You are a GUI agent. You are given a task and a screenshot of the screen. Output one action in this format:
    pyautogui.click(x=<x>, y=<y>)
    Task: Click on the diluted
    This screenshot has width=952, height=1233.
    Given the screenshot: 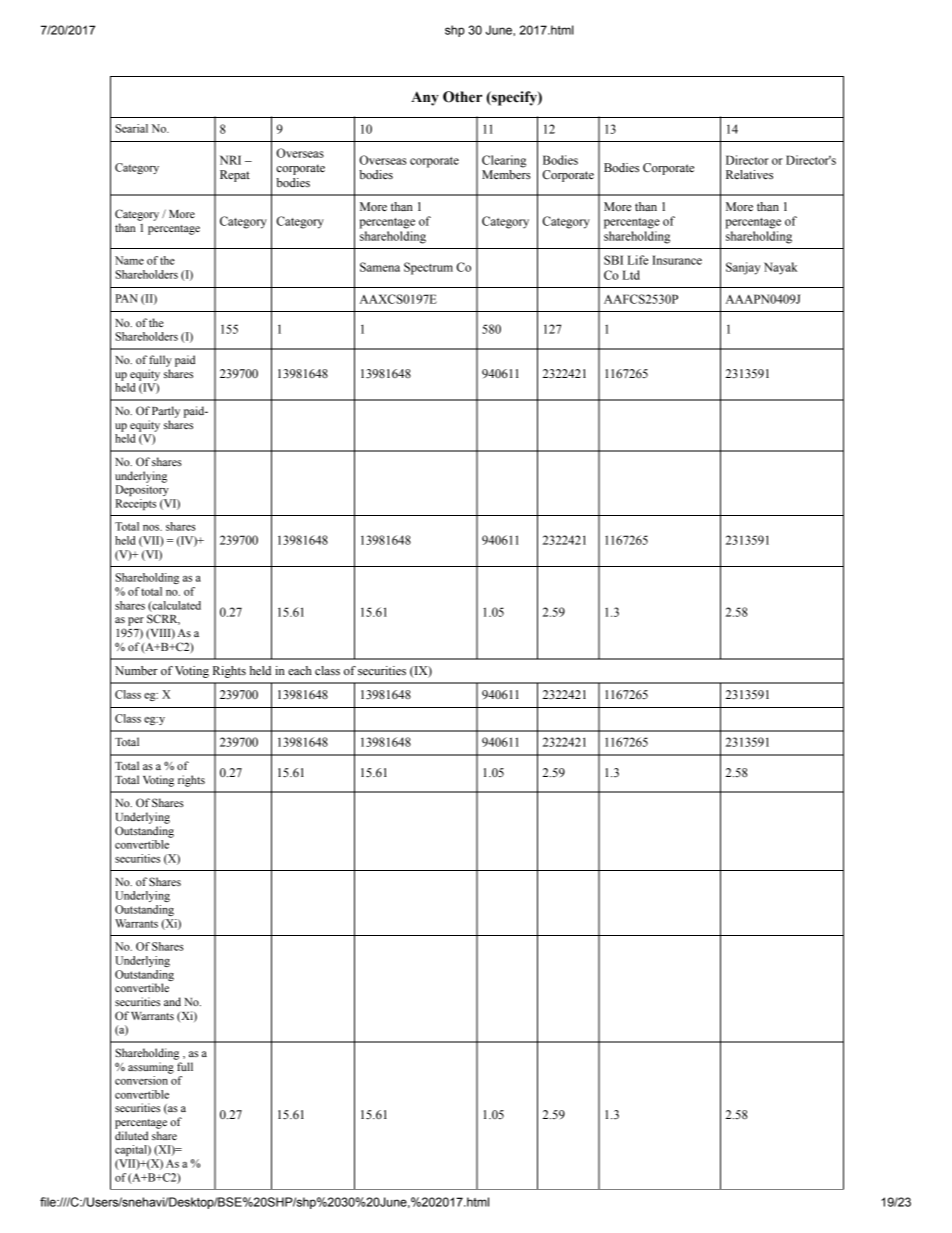 What is the action you would take?
    pyautogui.click(x=131, y=1135)
